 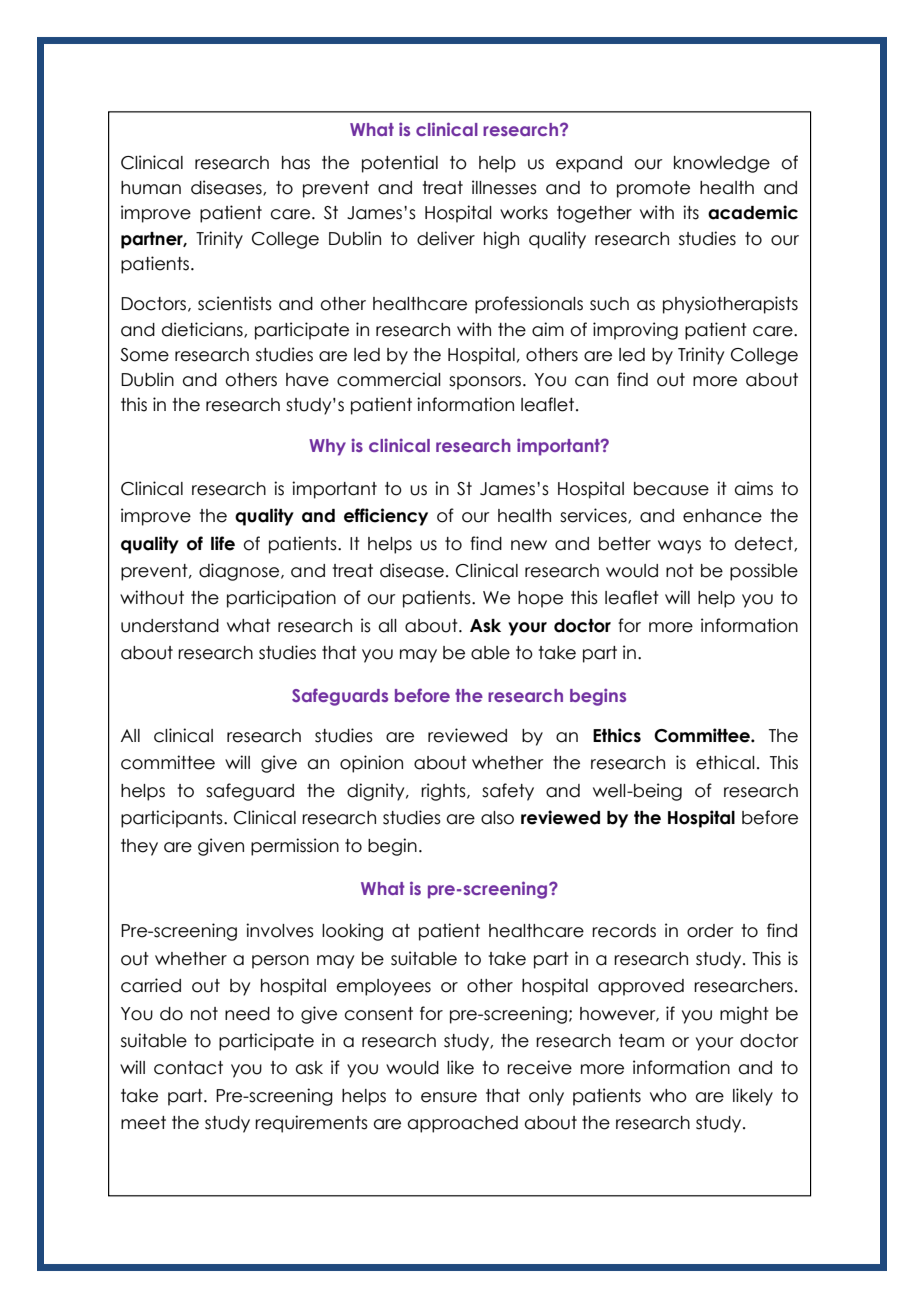 What do you see at coordinates (710, 931) in the screenshot?
I see `order` at bounding box center [710, 931].
